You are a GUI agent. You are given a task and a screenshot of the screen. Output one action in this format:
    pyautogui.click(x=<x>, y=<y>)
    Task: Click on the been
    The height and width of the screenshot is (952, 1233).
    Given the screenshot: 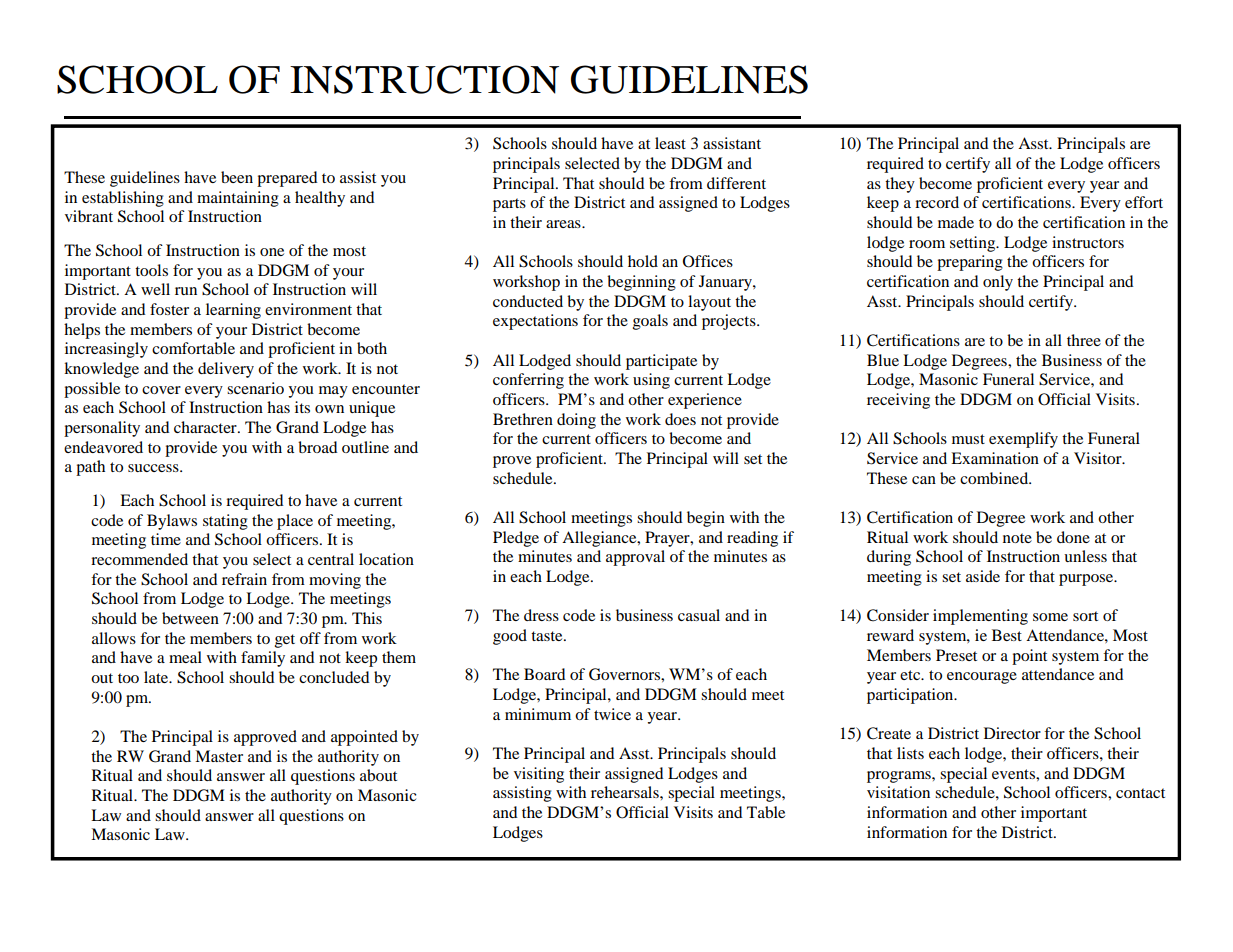 What is the action you would take?
    pyautogui.click(x=237, y=177)
